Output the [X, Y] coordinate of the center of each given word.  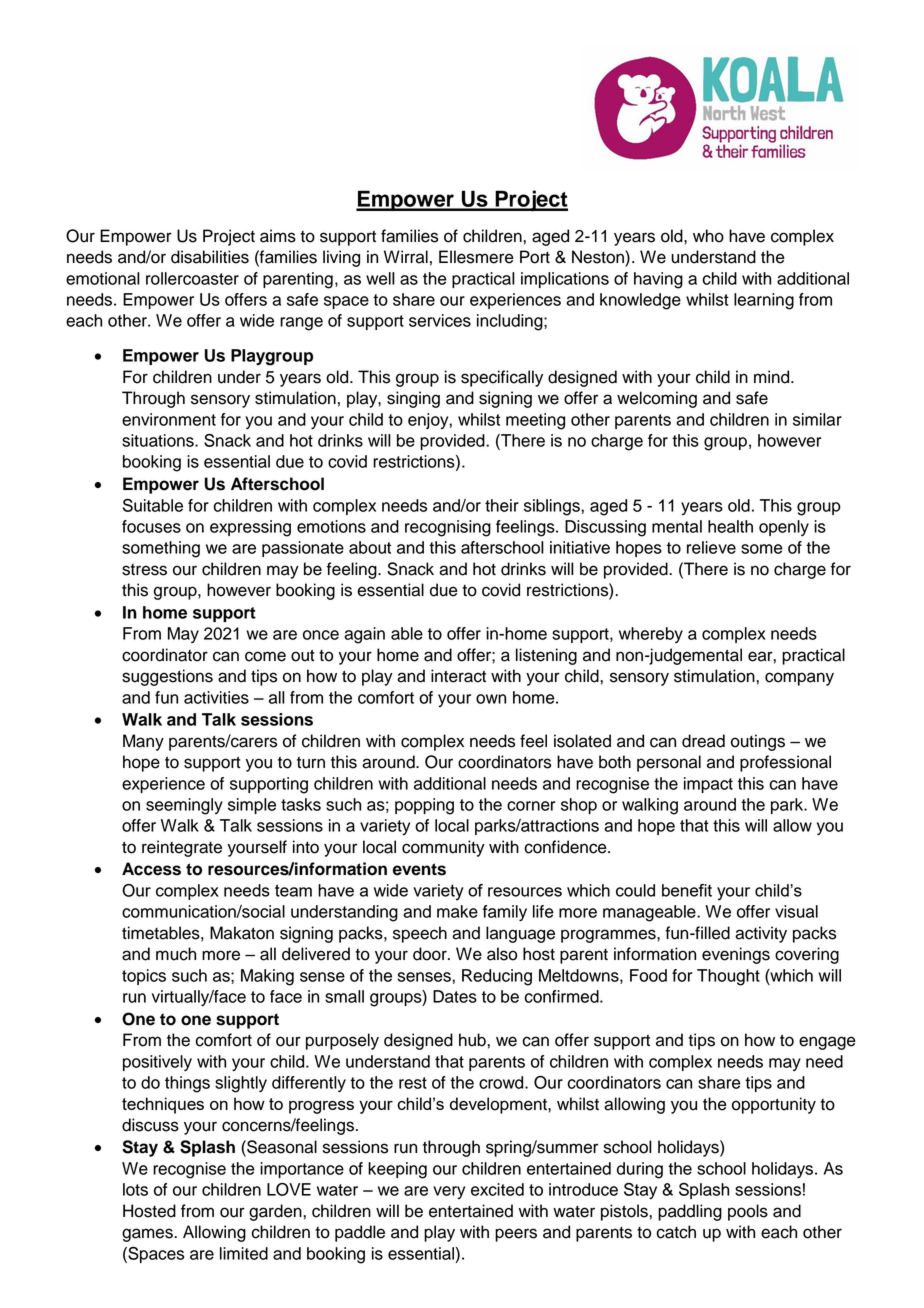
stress [144, 570]
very [449, 1192]
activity [761, 934]
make [457, 911]
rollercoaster [192, 278]
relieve [711, 547]
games [148, 1235]
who [708, 236]
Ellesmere [476, 257]
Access [151, 869]
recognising [448, 528]
